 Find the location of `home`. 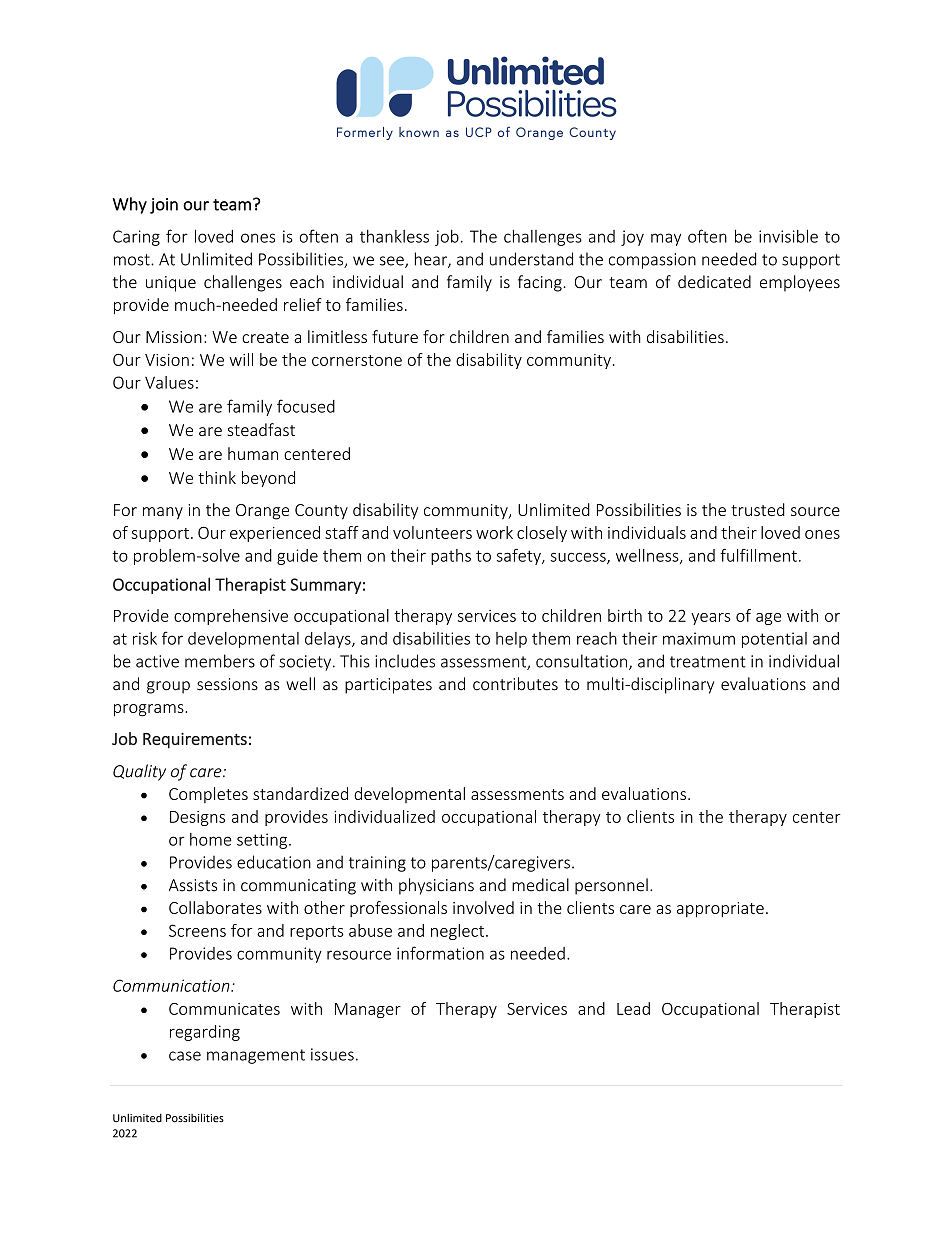

home is located at coordinates (211, 839).
